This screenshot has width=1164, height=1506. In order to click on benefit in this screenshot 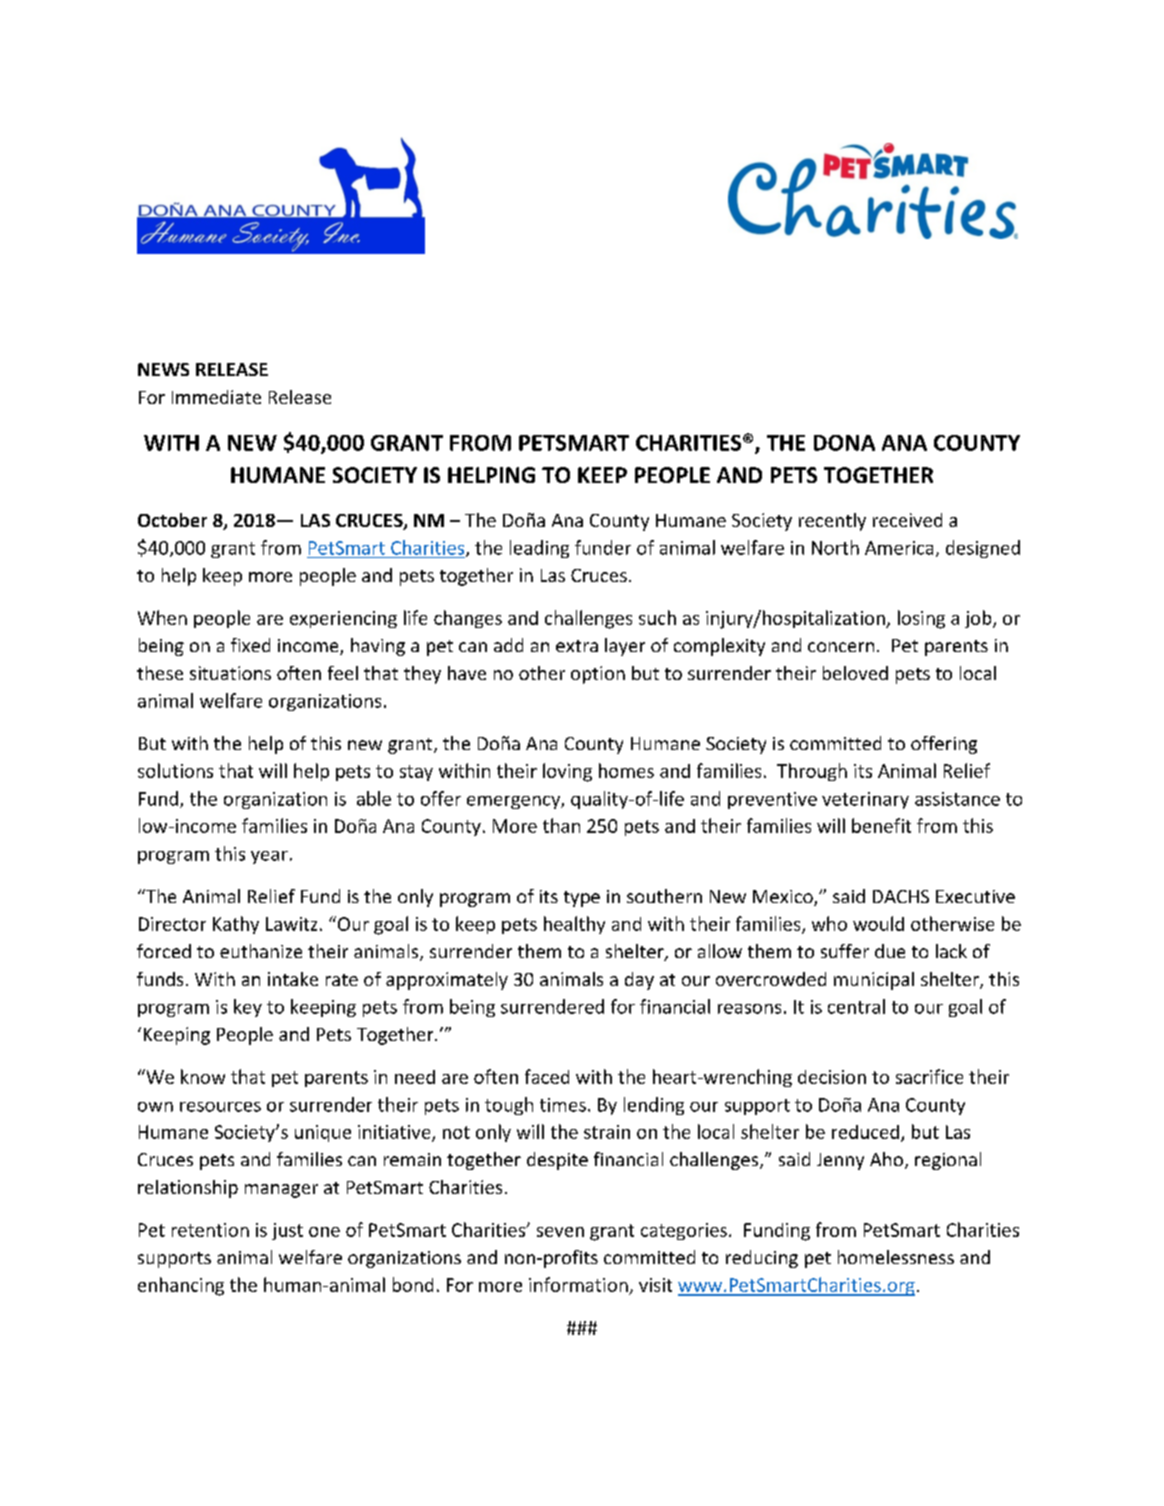, I will do `click(881, 825)`.
